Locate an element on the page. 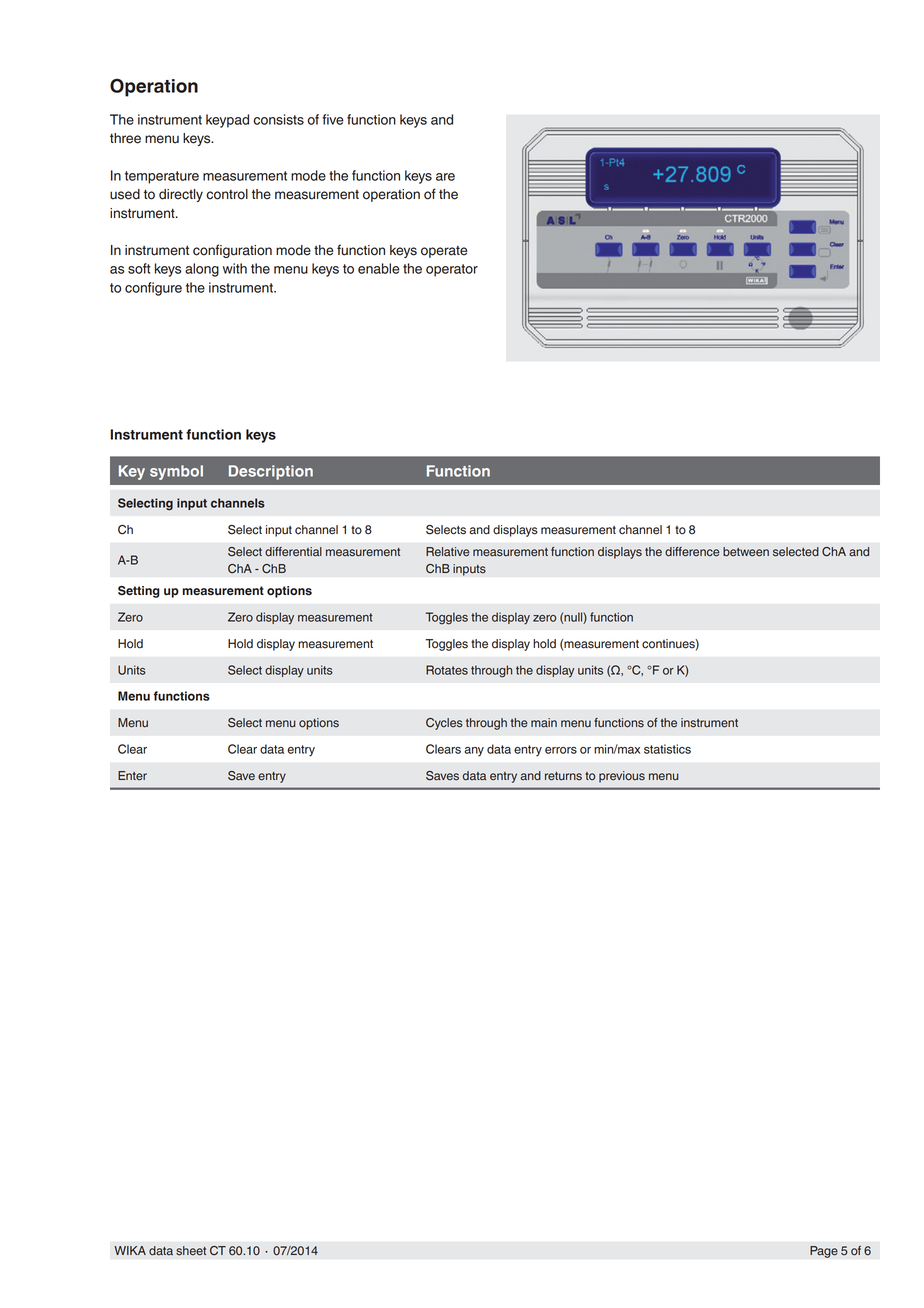  between is located at coordinates (746, 552).
